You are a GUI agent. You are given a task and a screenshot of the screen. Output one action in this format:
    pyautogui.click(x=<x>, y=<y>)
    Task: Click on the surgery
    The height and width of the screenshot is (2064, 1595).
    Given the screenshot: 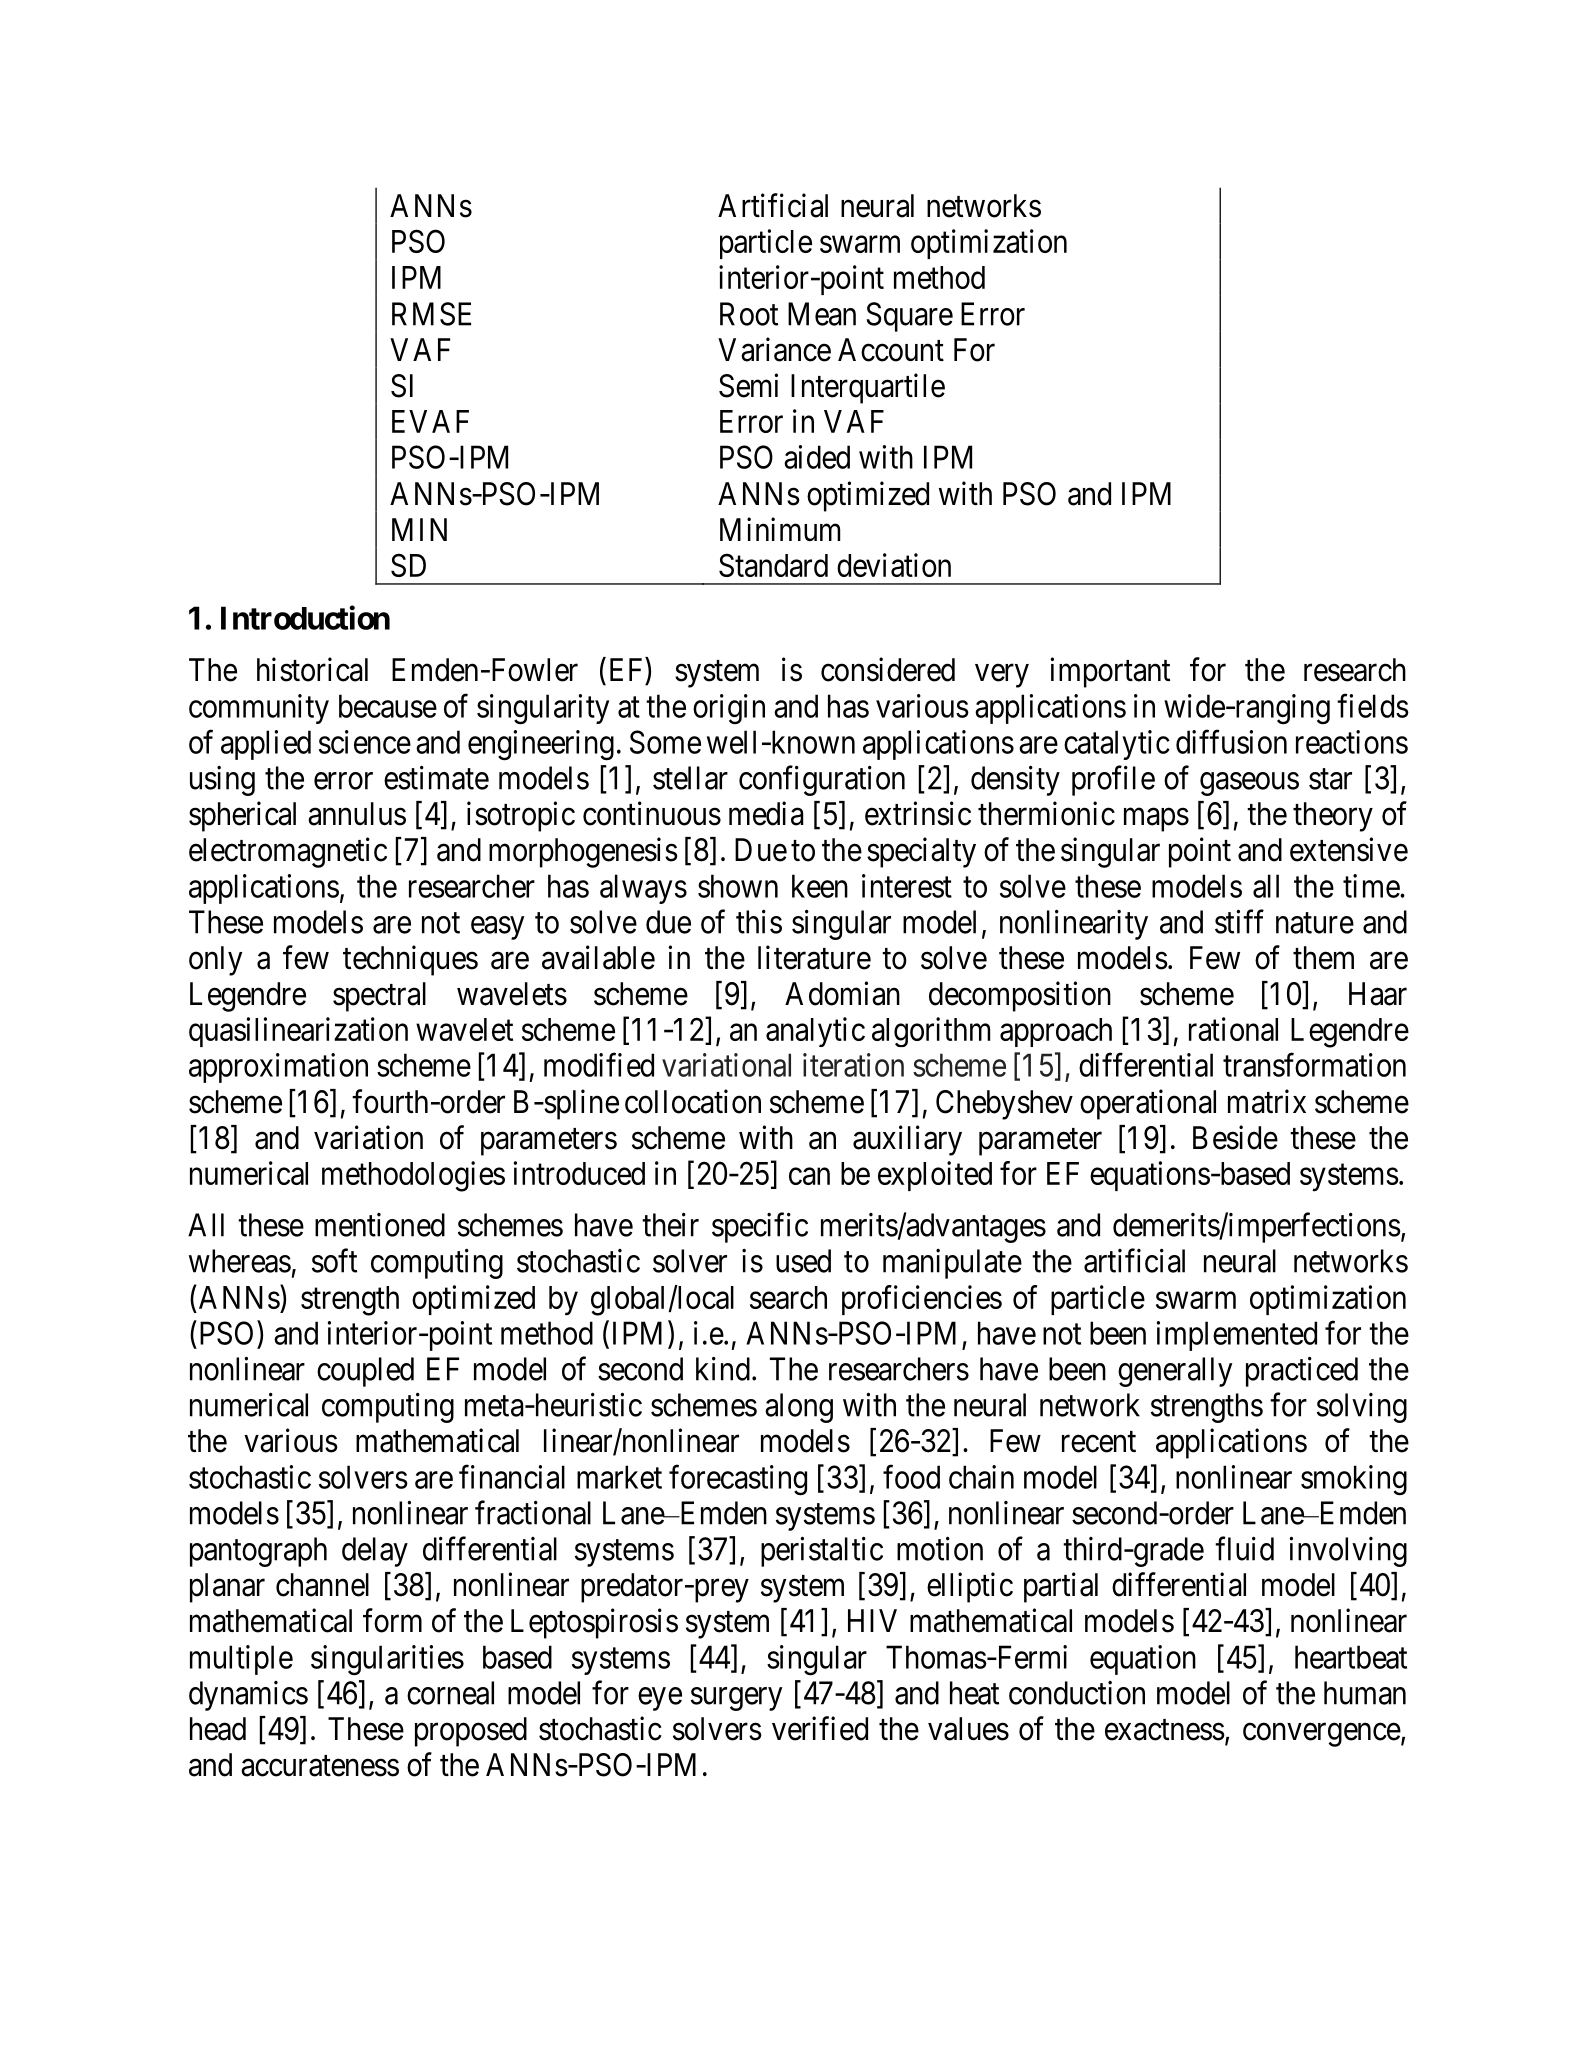 What is the action you would take?
    pyautogui.click(x=737, y=1699)
